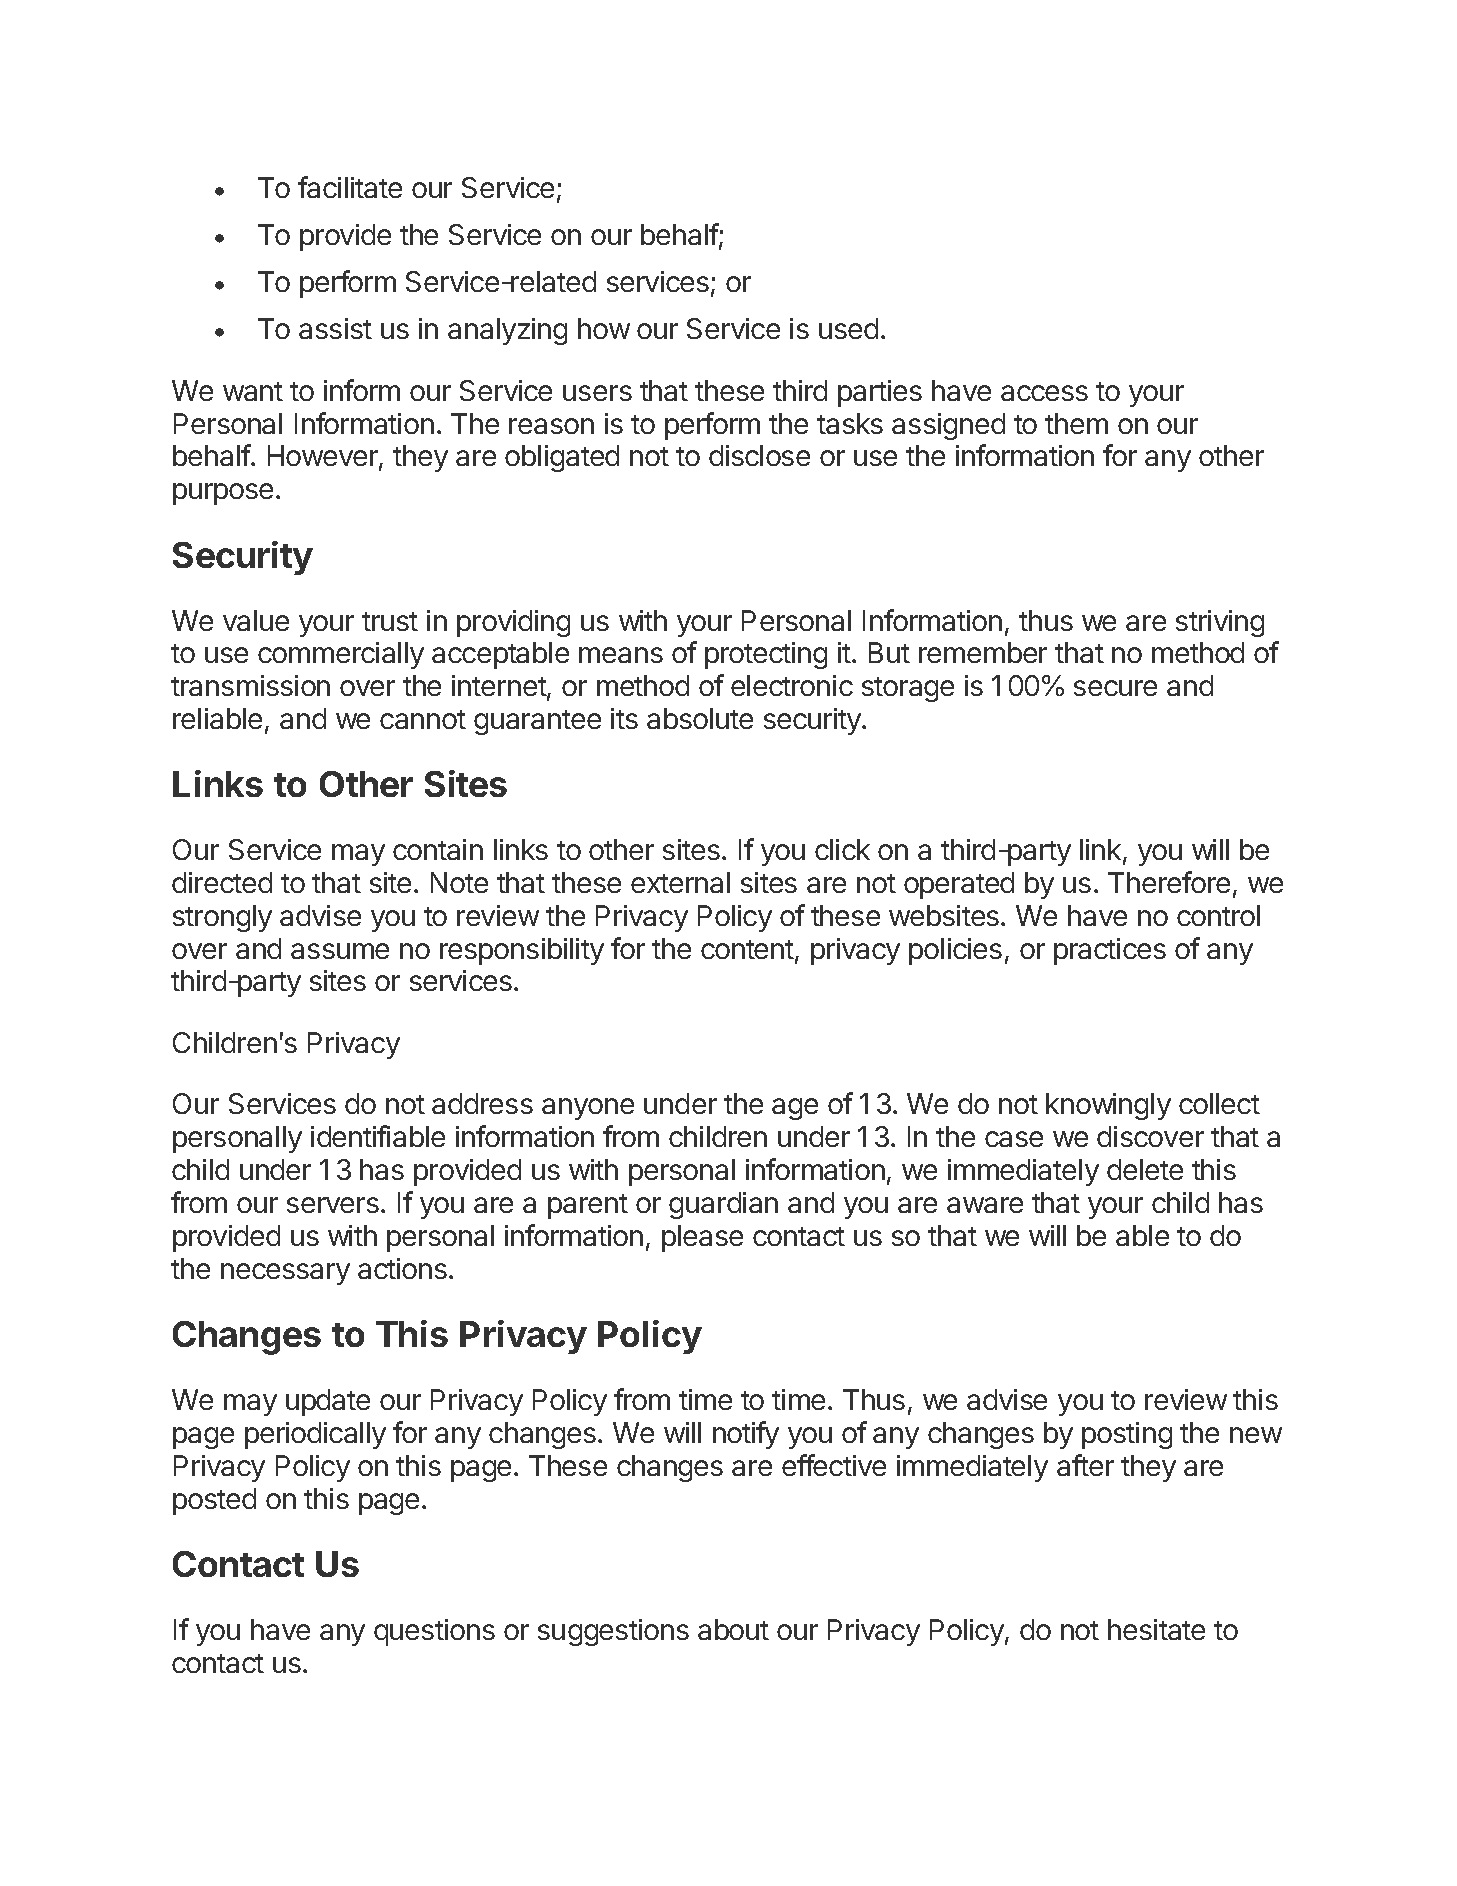 The height and width of the screenshot is (1886, 1457). Describe the element at coordinates (434, 1632) in the screenshot. I see `questions` at that location.
